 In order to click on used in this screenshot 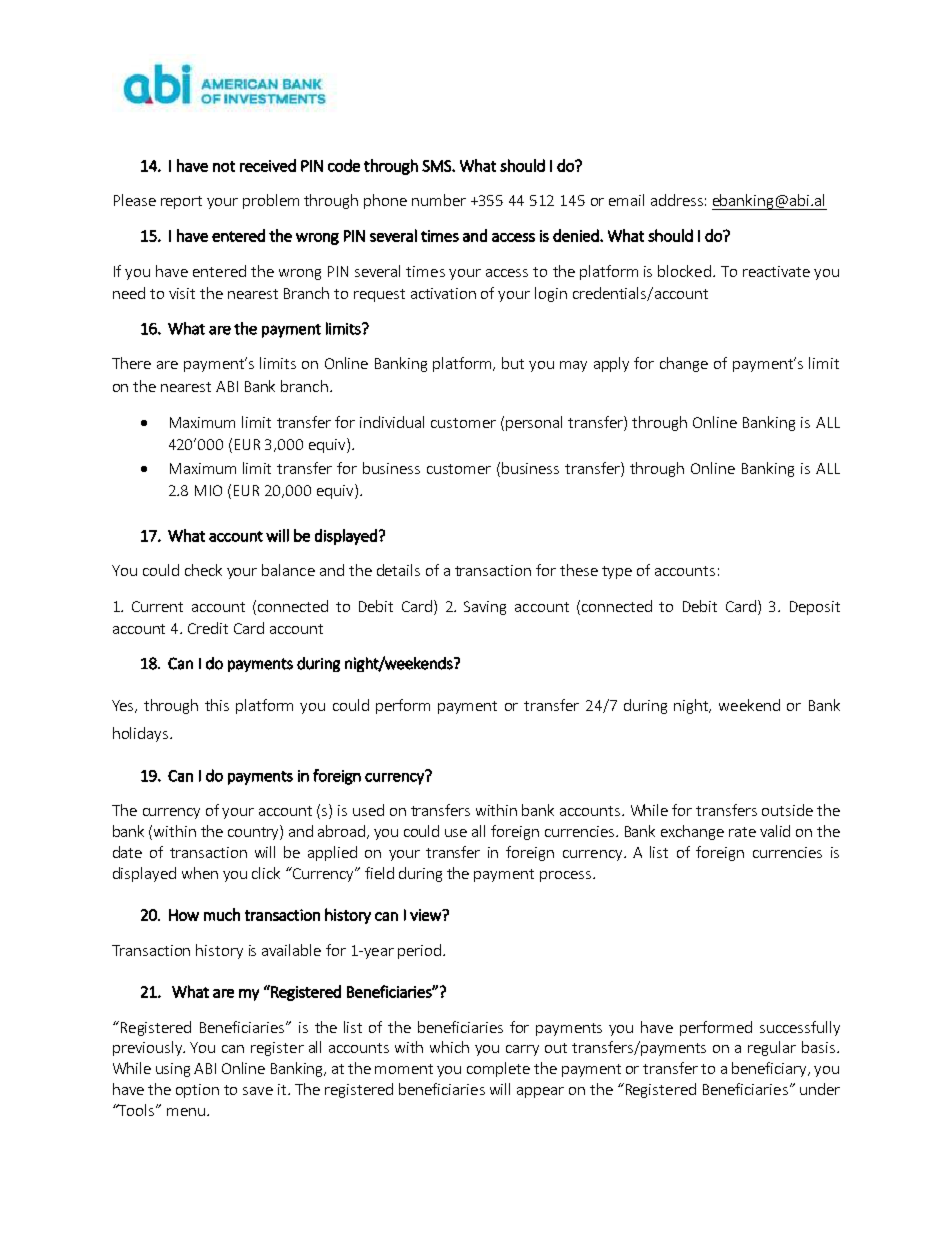, I will do `click(368, 810)`.
